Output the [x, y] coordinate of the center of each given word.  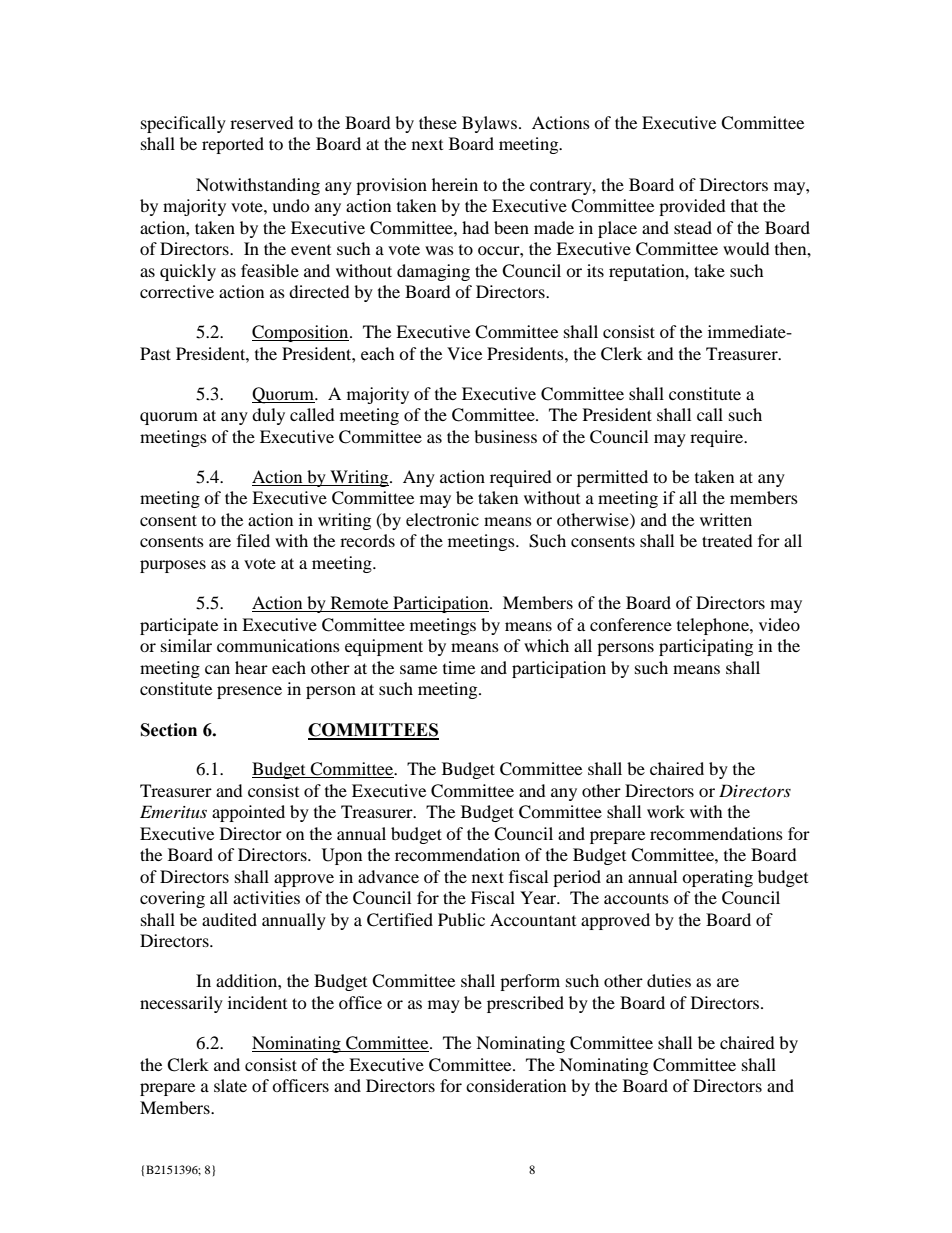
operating [717, 878]
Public [461, 919]
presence [249, 692]
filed [253, 540]
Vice [464, 353]
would [746, 248]
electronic [442, 519]
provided [692, 207]
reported [233, 145]
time [459, 667]
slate [230, 1085]
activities [266, 897]
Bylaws [489, 124]
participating [706, 647]
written [726, 519]
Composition [301, 333]
